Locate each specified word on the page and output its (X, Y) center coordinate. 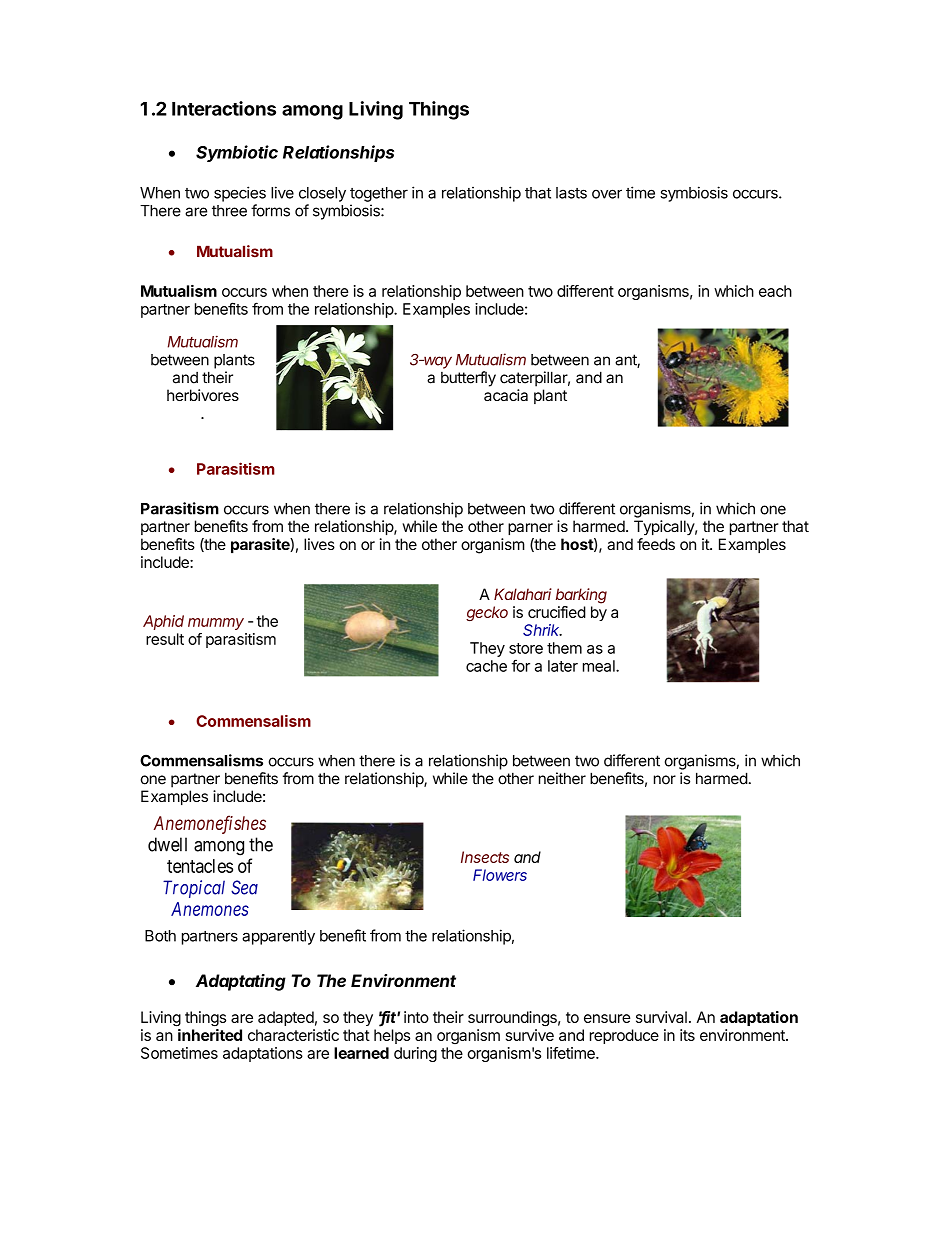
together (379, 194)
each (775, 291)
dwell (167, 844)
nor (665, 780)
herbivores (203, 395)
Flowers (500, 875)
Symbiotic (237, 153)
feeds (656, 544)
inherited (210, 1035)
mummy (216, 624)
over (607, 194)
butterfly (468, 379)
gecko (487, 613)
